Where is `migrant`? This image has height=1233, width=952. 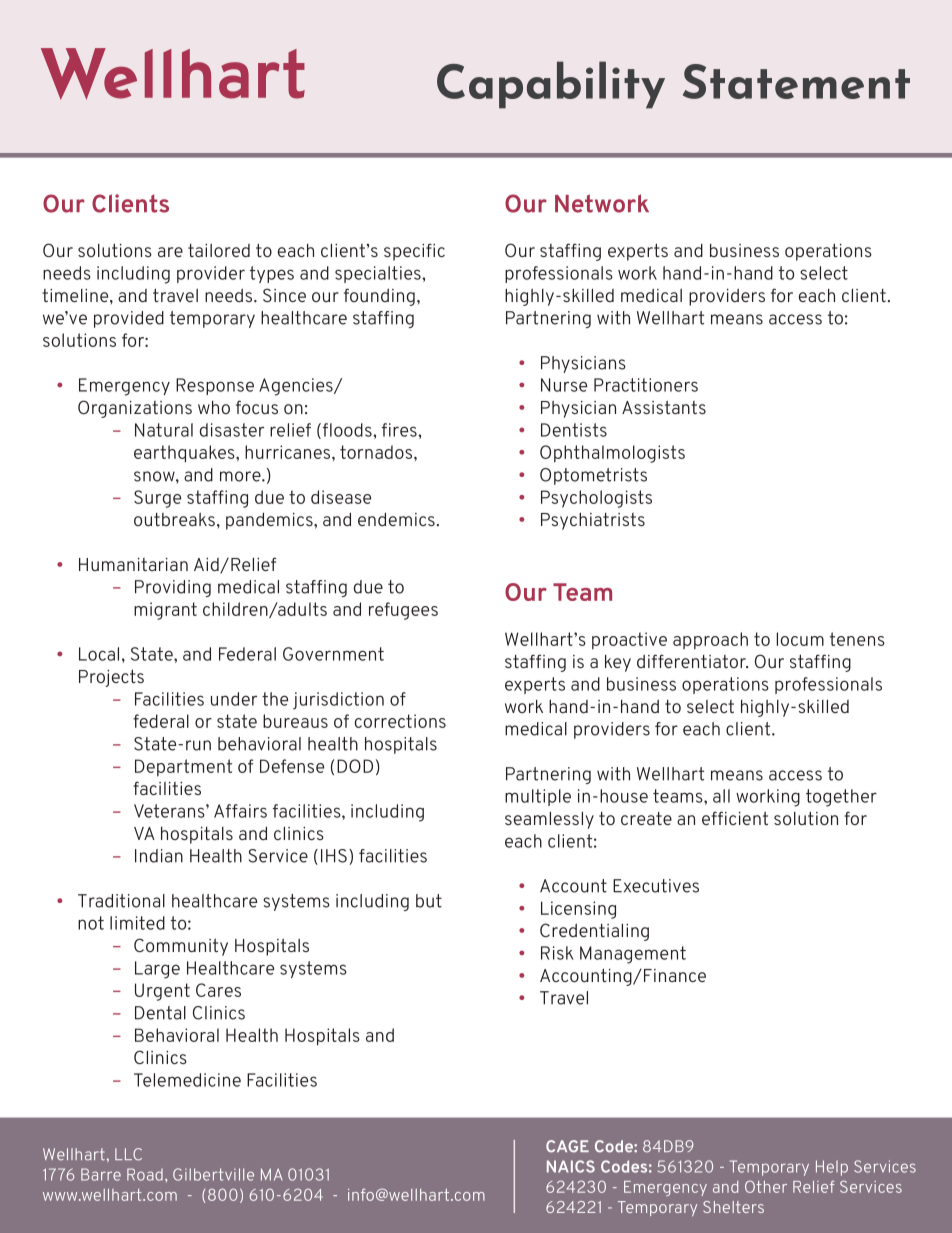 migrant is located at coordinates (165, 611).
